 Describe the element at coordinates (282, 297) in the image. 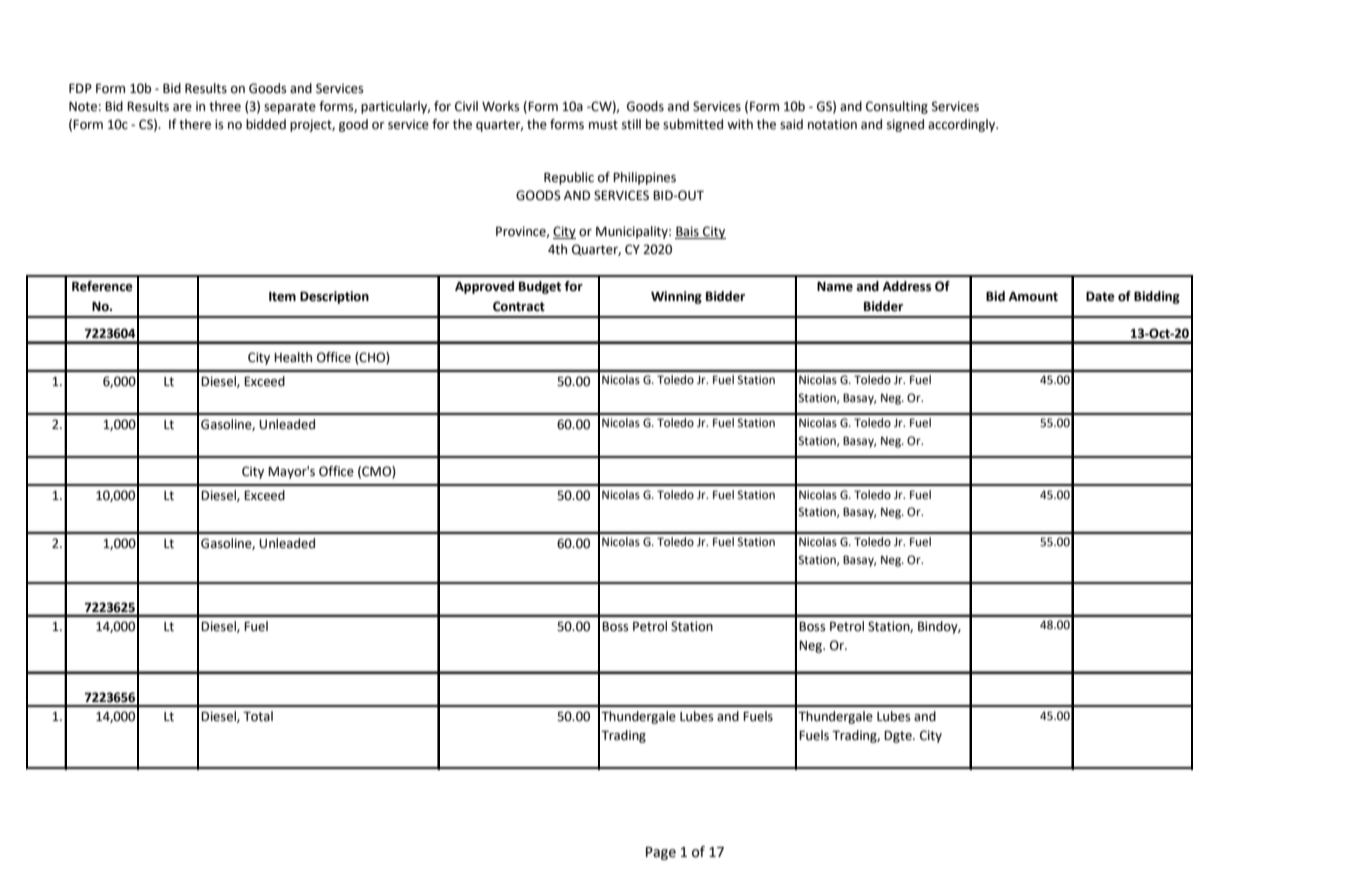

I see `Item` at that location.
